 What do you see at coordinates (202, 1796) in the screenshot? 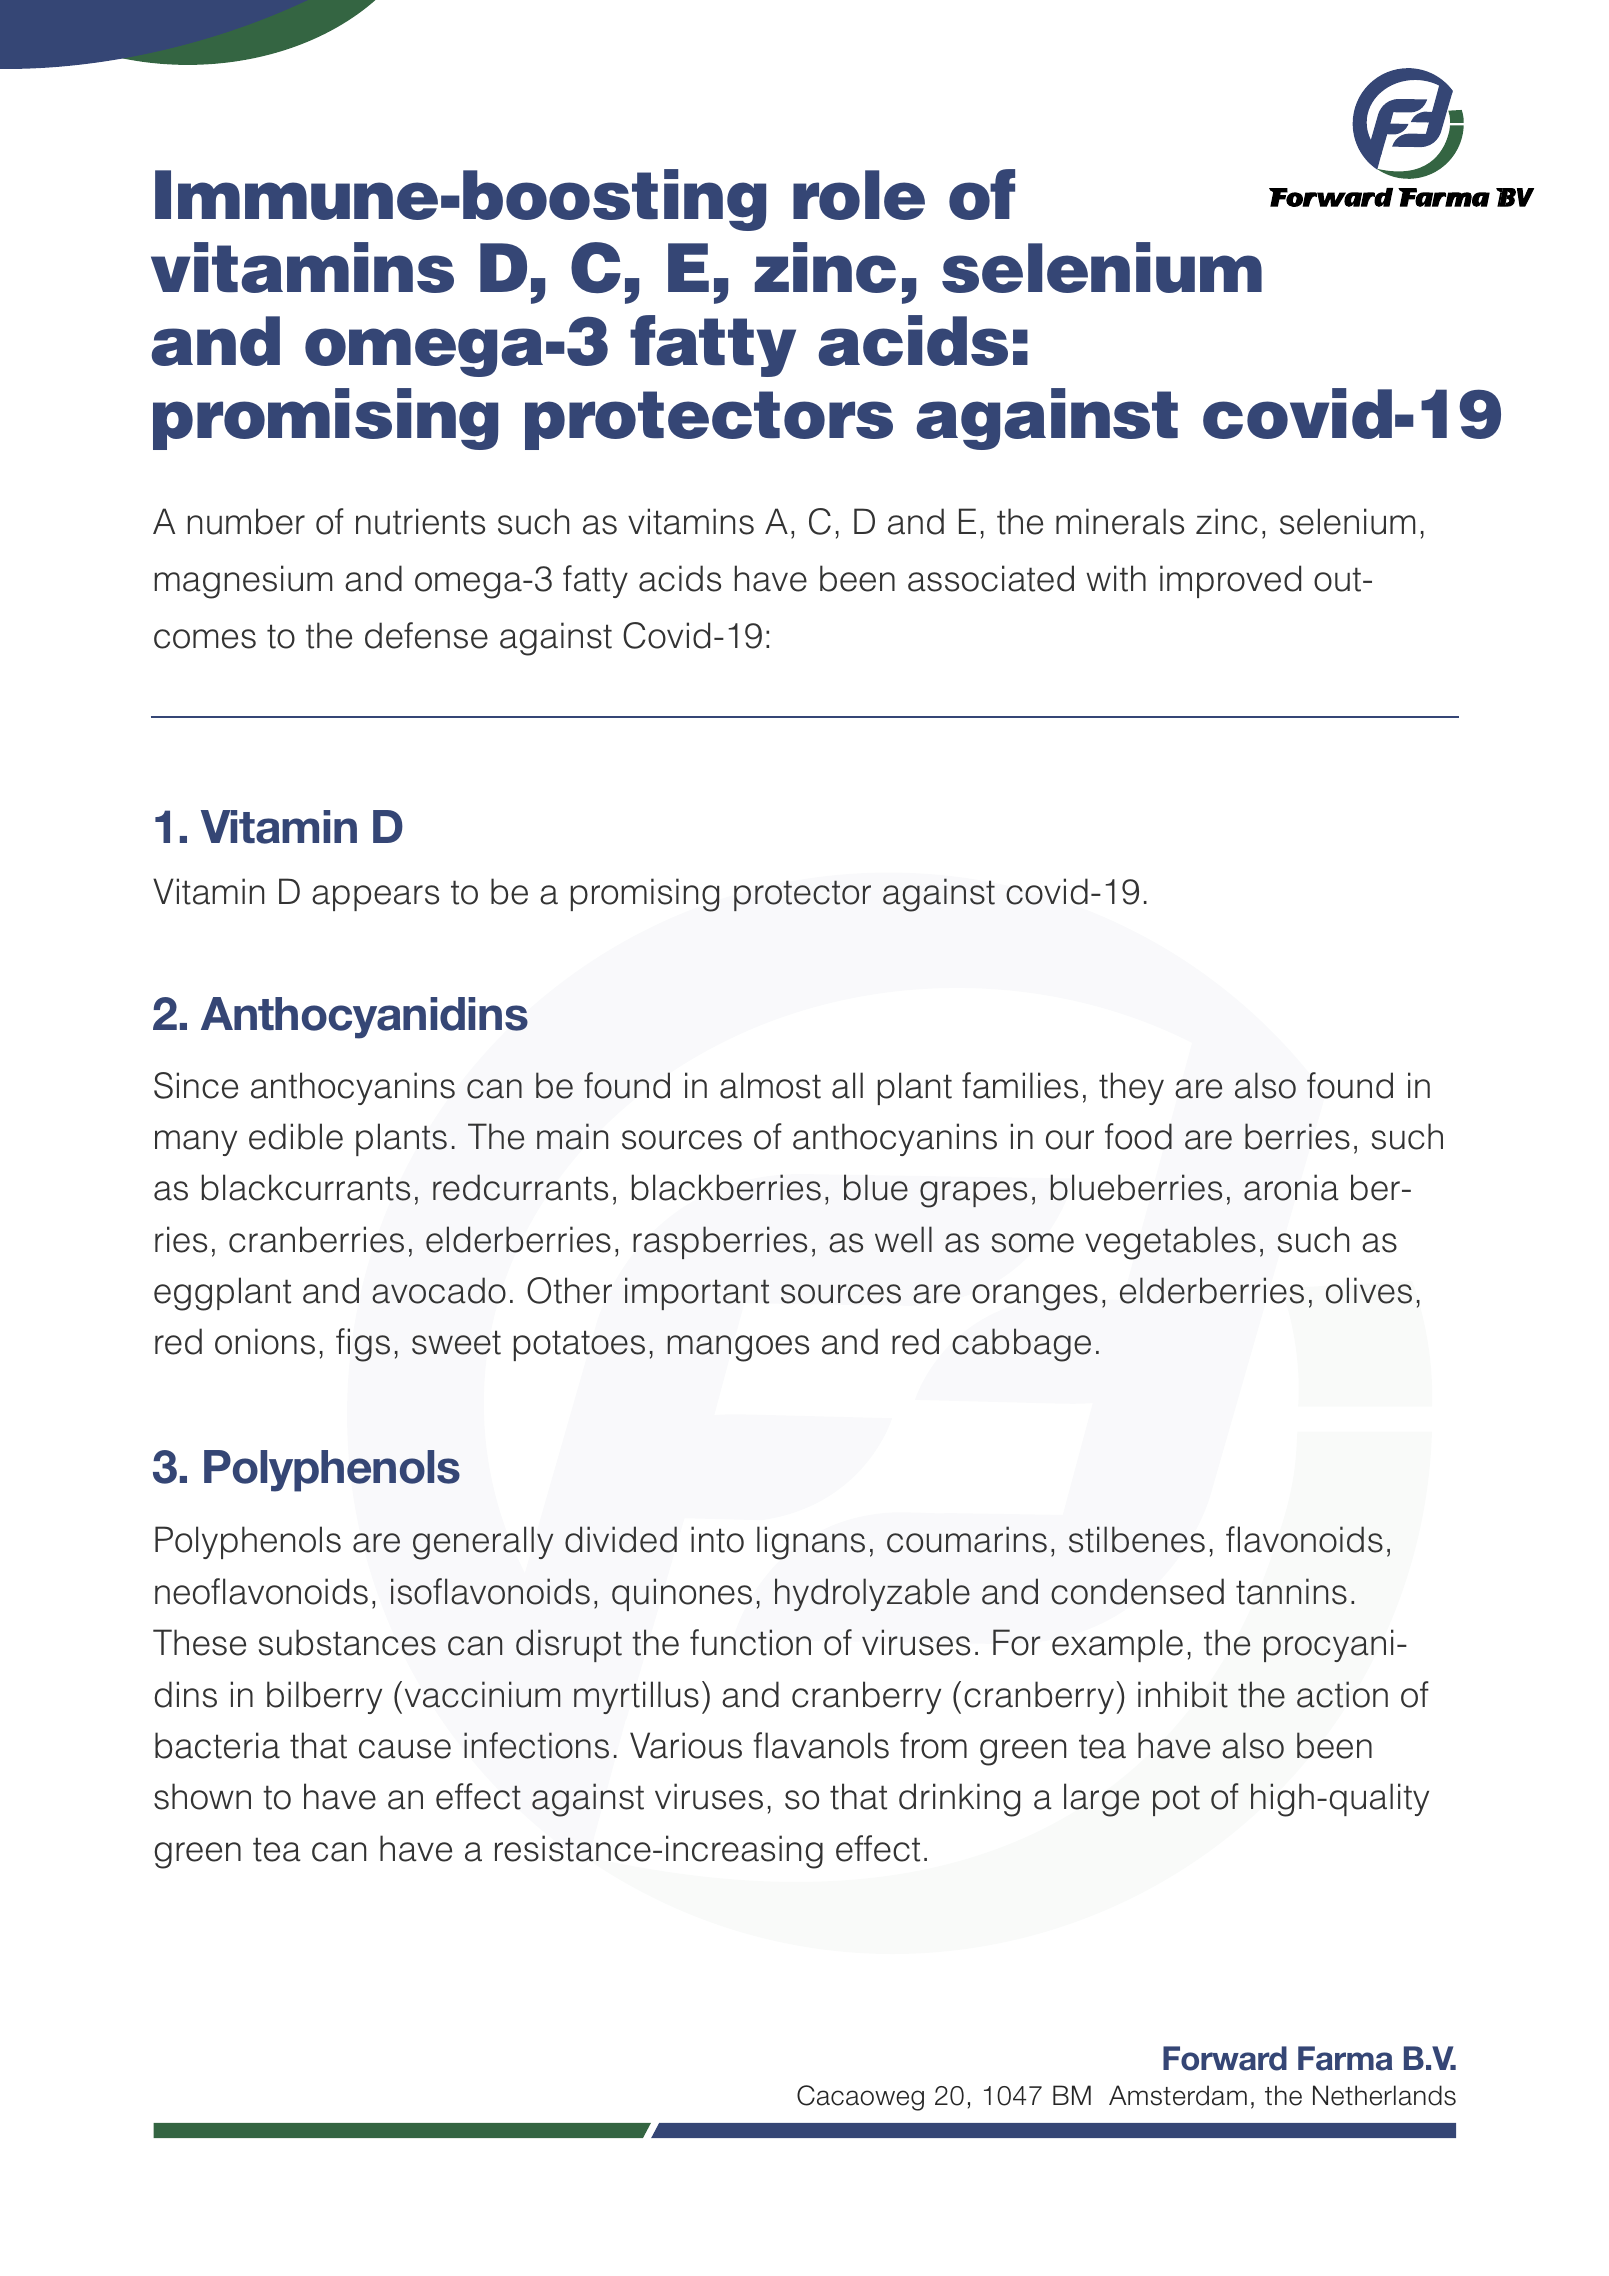
I see `shown` at bounding box center [202, 1796].
